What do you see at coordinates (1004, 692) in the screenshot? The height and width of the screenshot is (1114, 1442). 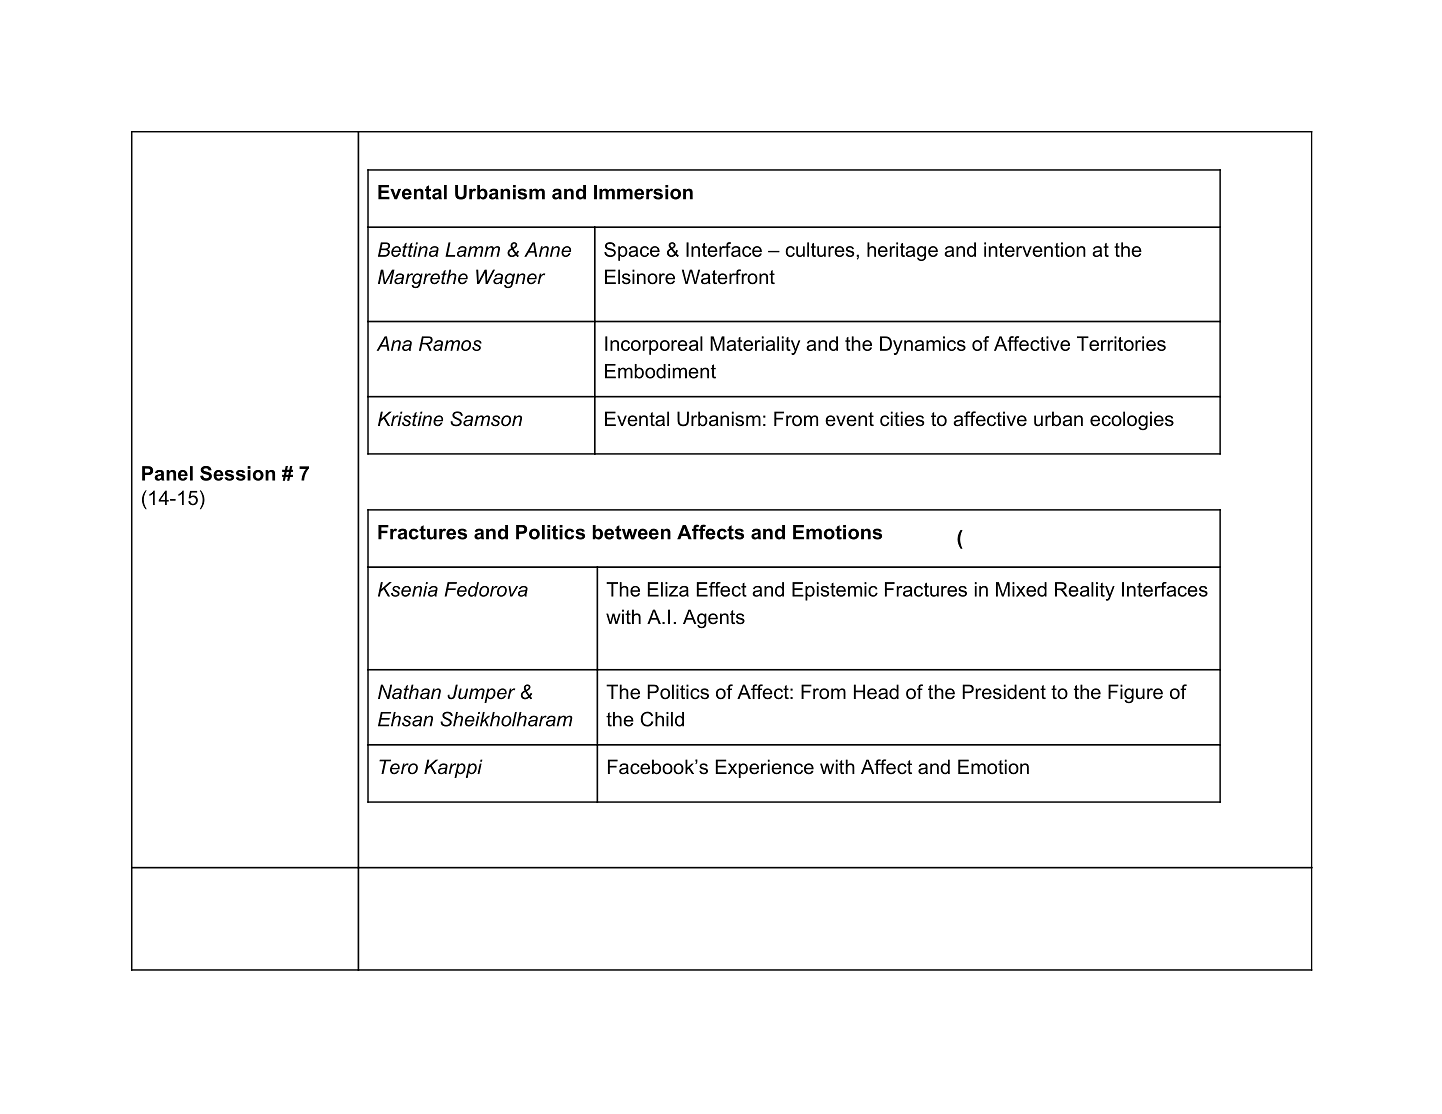 I see `President` at bounding box center [1004, 692].
